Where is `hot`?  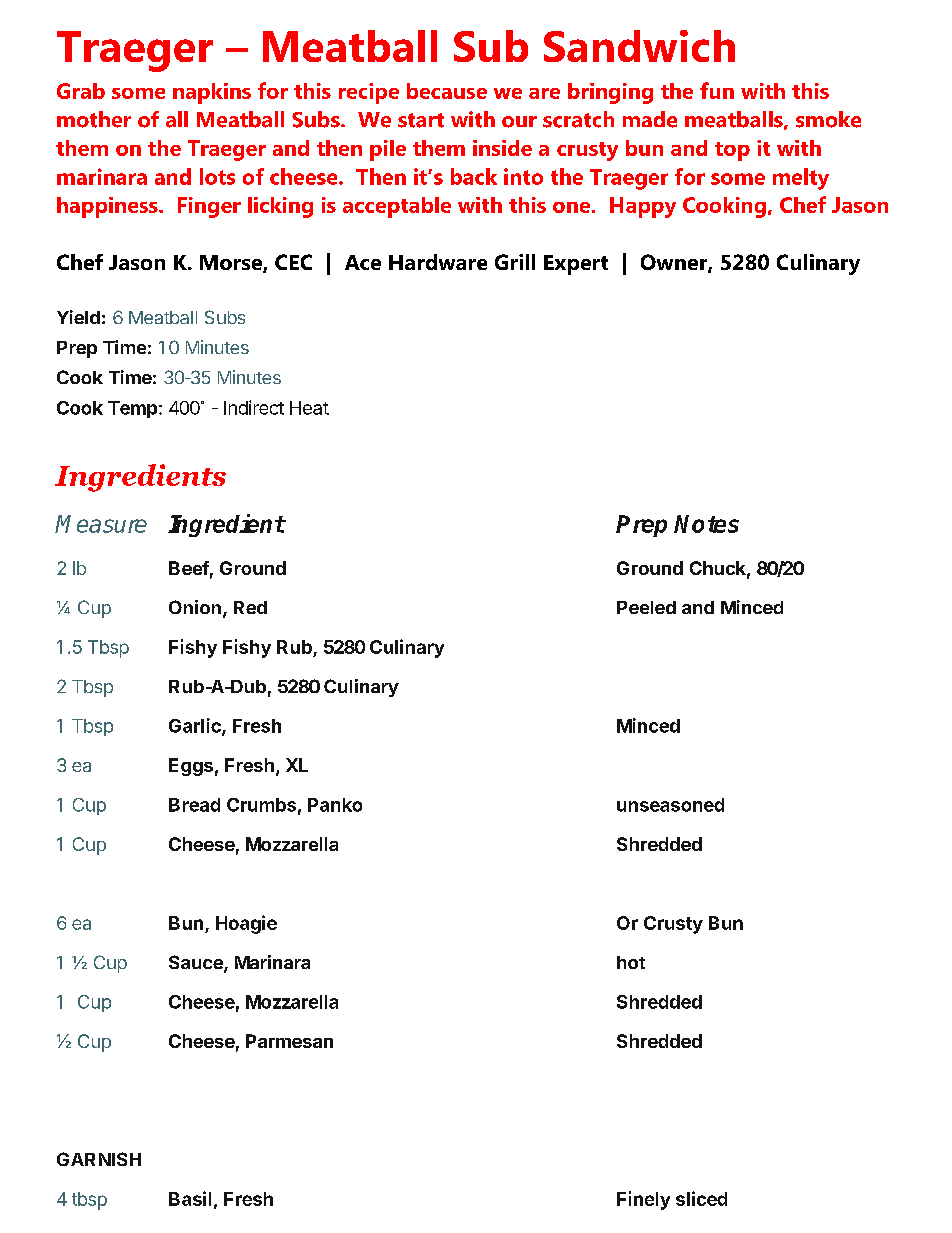 hot is located at coordinates (631, 962).
